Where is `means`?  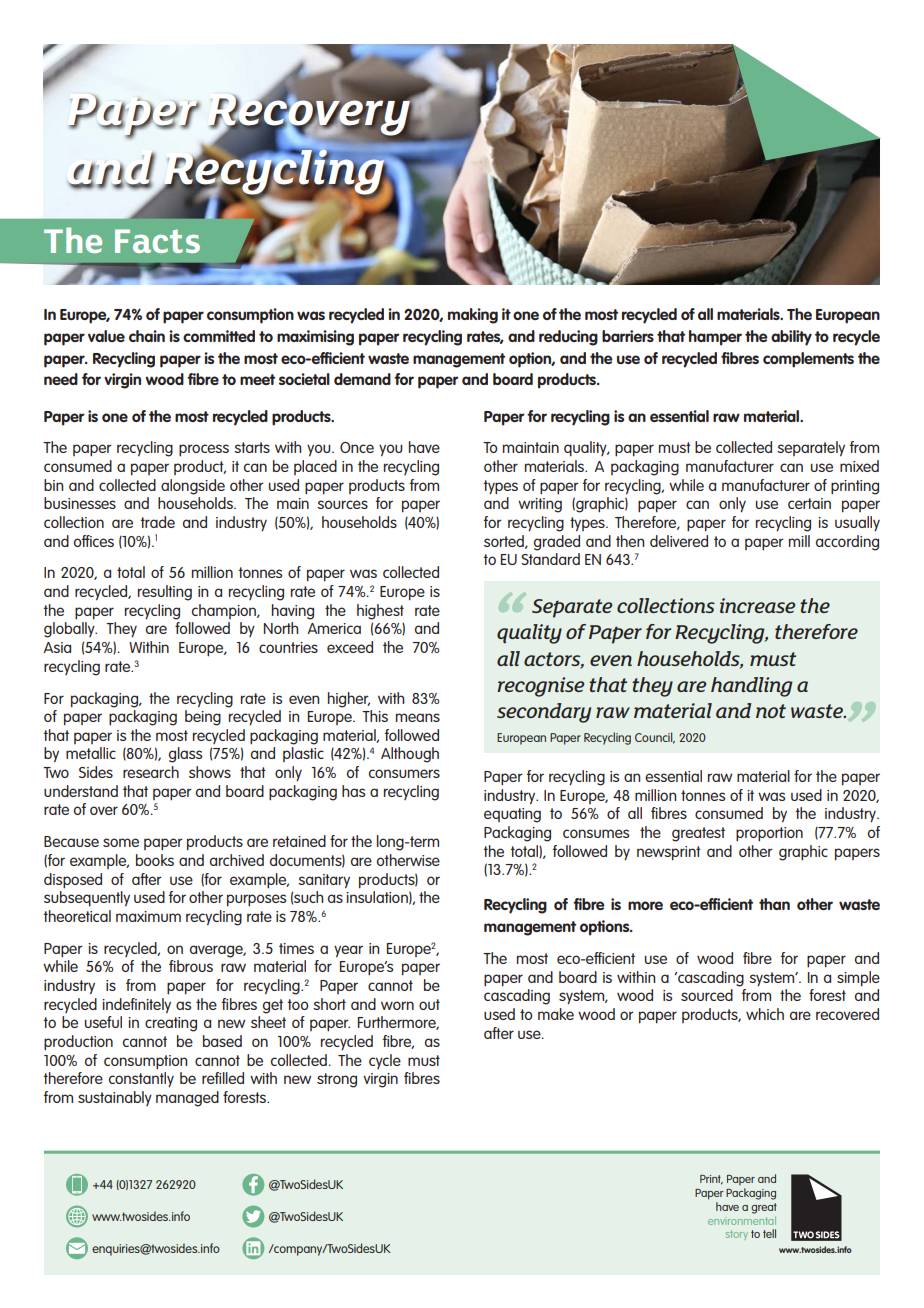
means is located at coordinates (418, 717).
